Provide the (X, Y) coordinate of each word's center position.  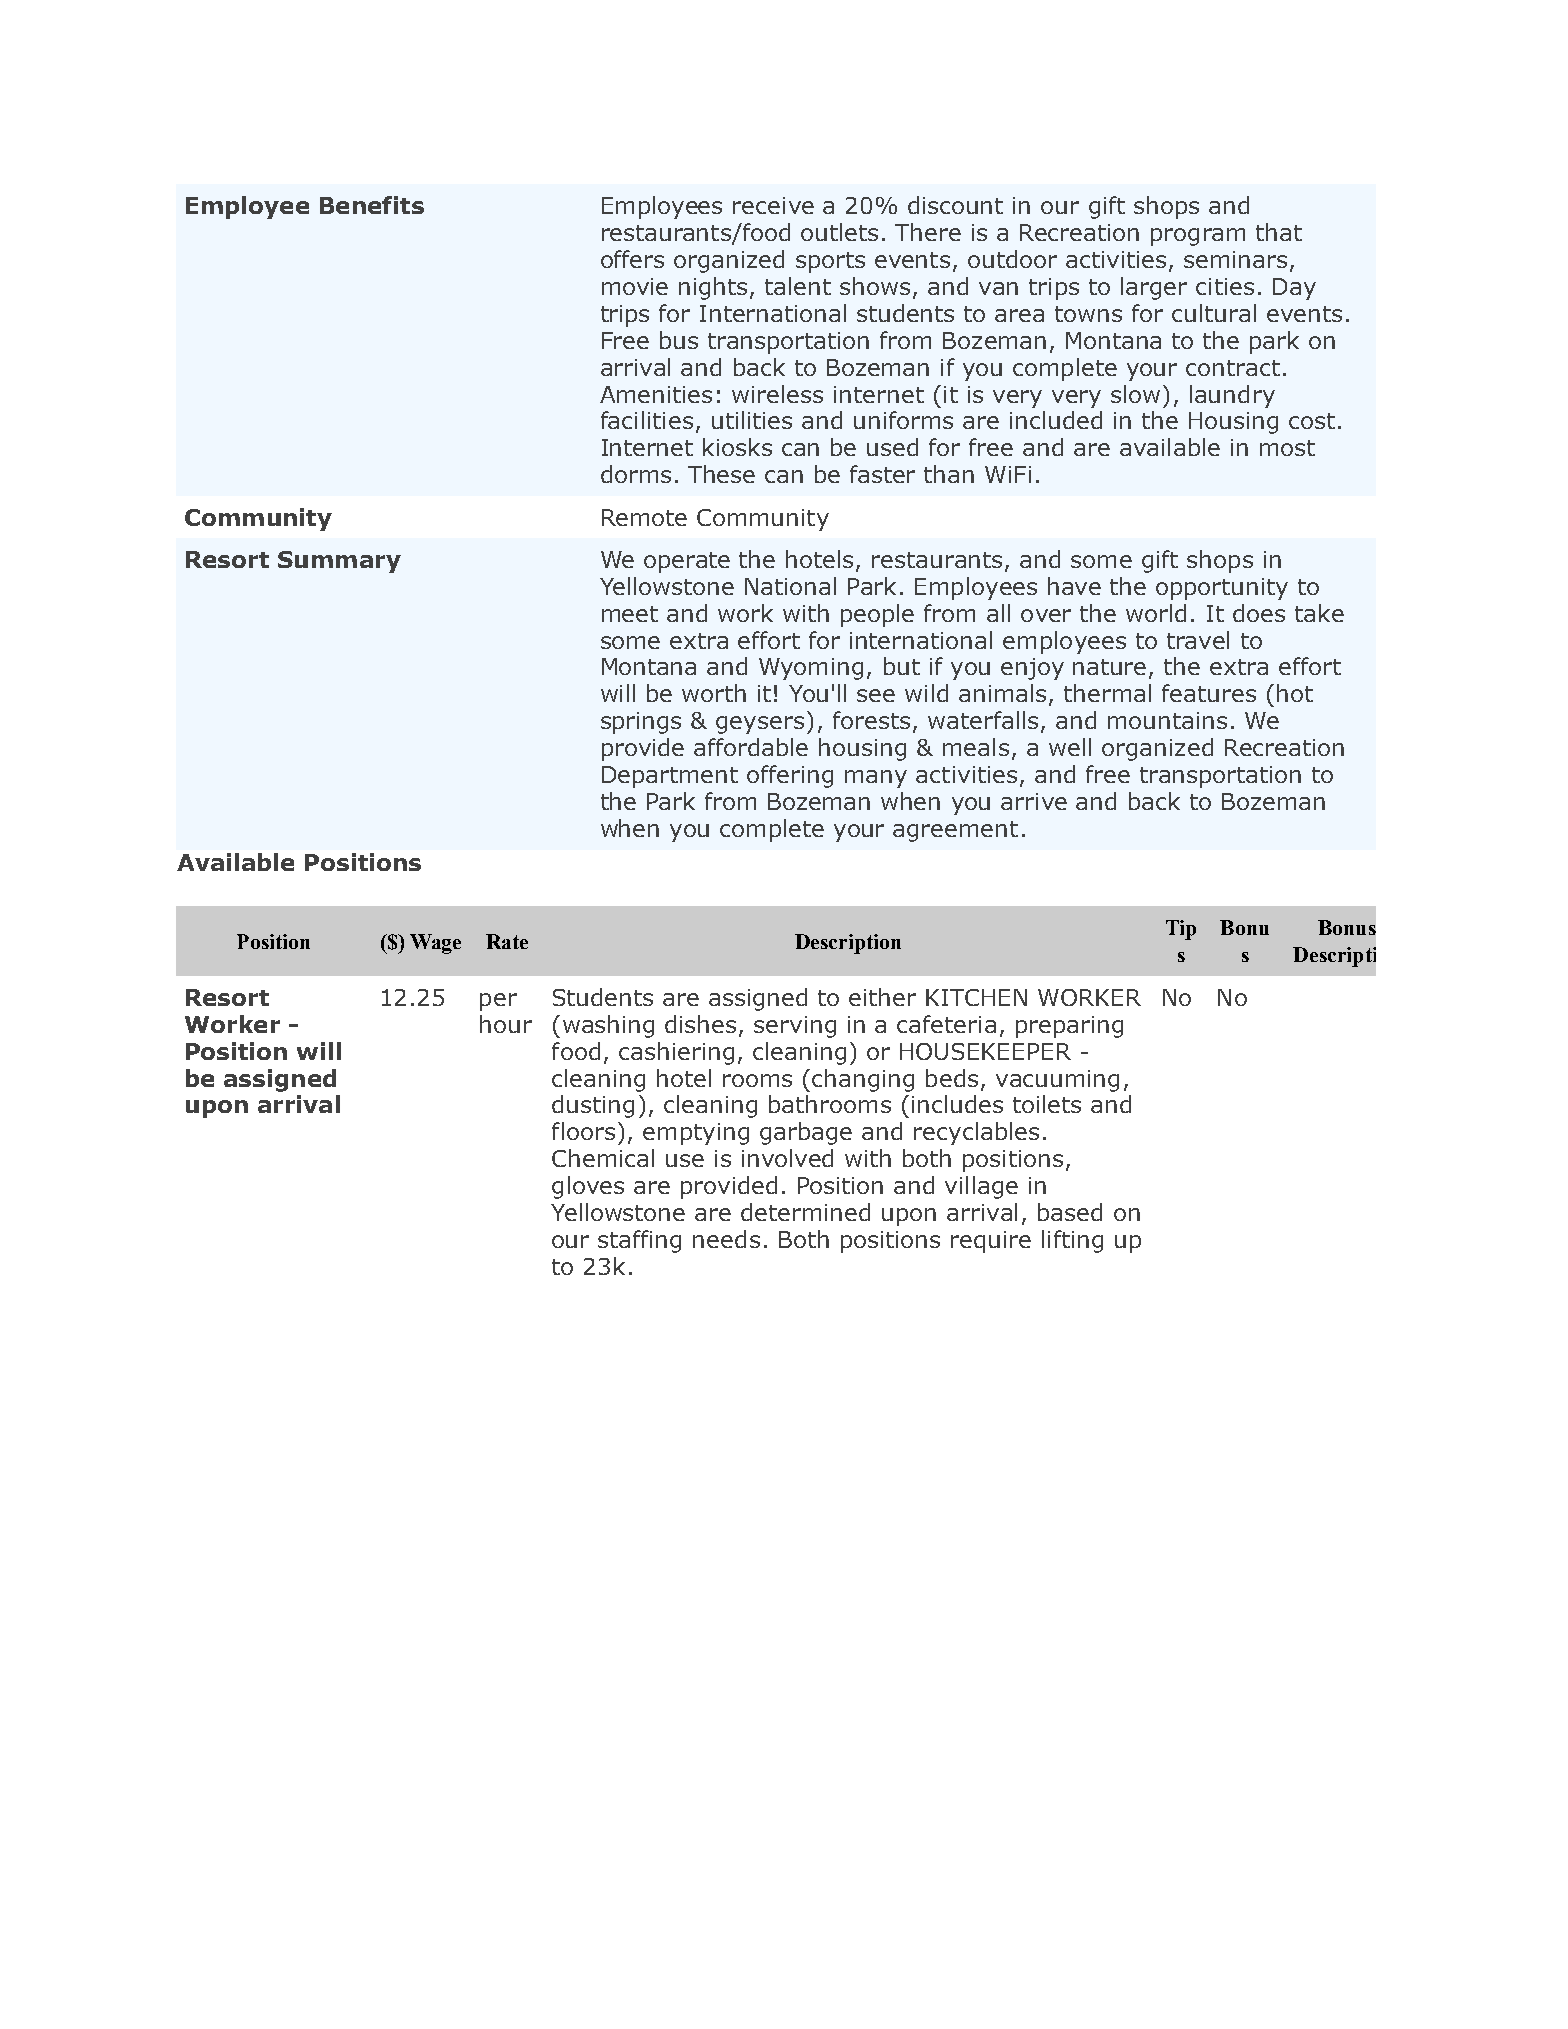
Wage (435, 944)
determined (805, 1212)
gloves (588, 1187)
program (1198, 237)
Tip (1181, 930)
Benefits (372, 205)
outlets (839, 232)
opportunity (1222, 589)
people (877, 615)
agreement (955, 831)
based (1070, 1212)
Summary (339, 562)
